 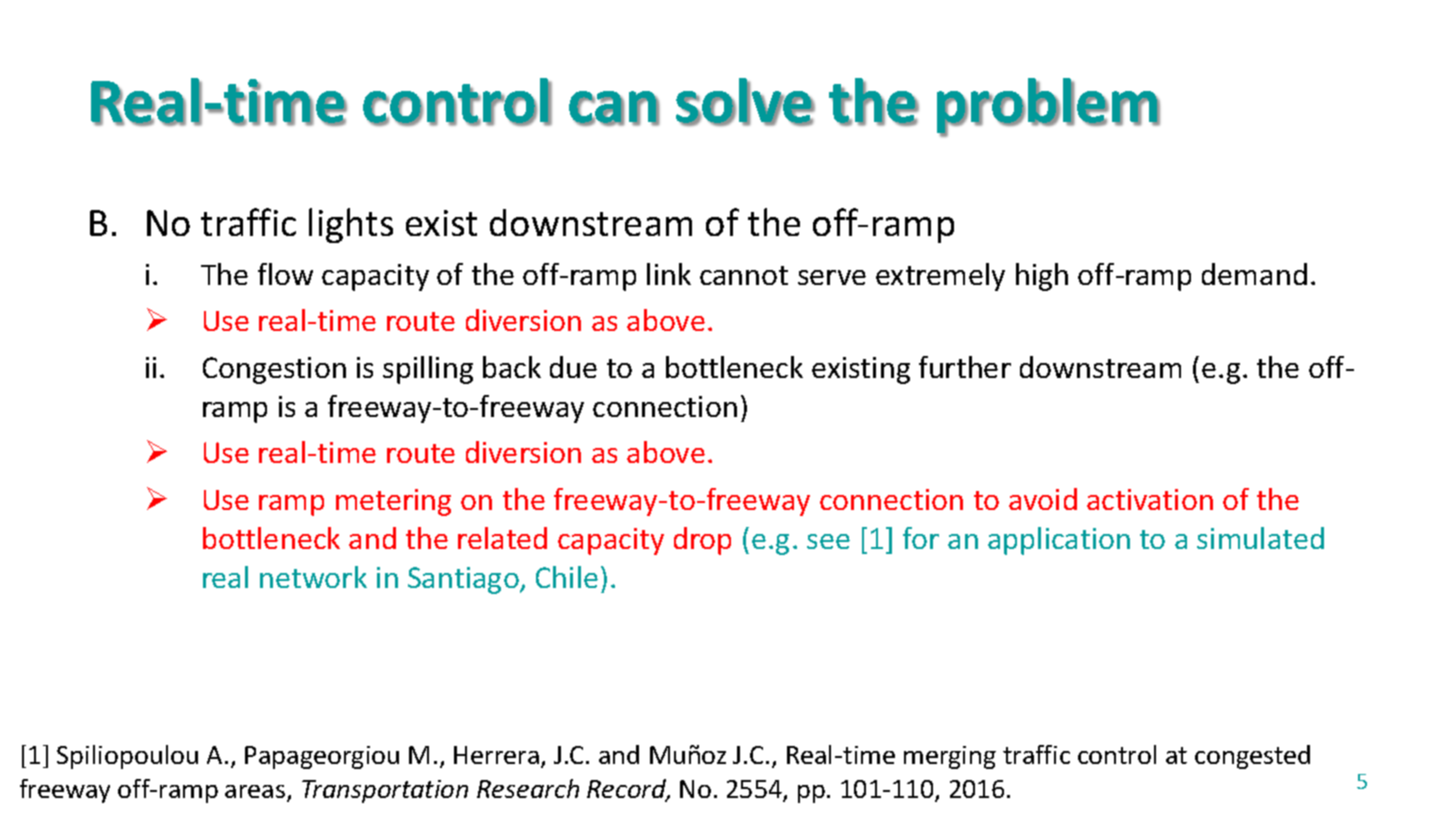 I want to click on due, so click(x=573, y=367).
